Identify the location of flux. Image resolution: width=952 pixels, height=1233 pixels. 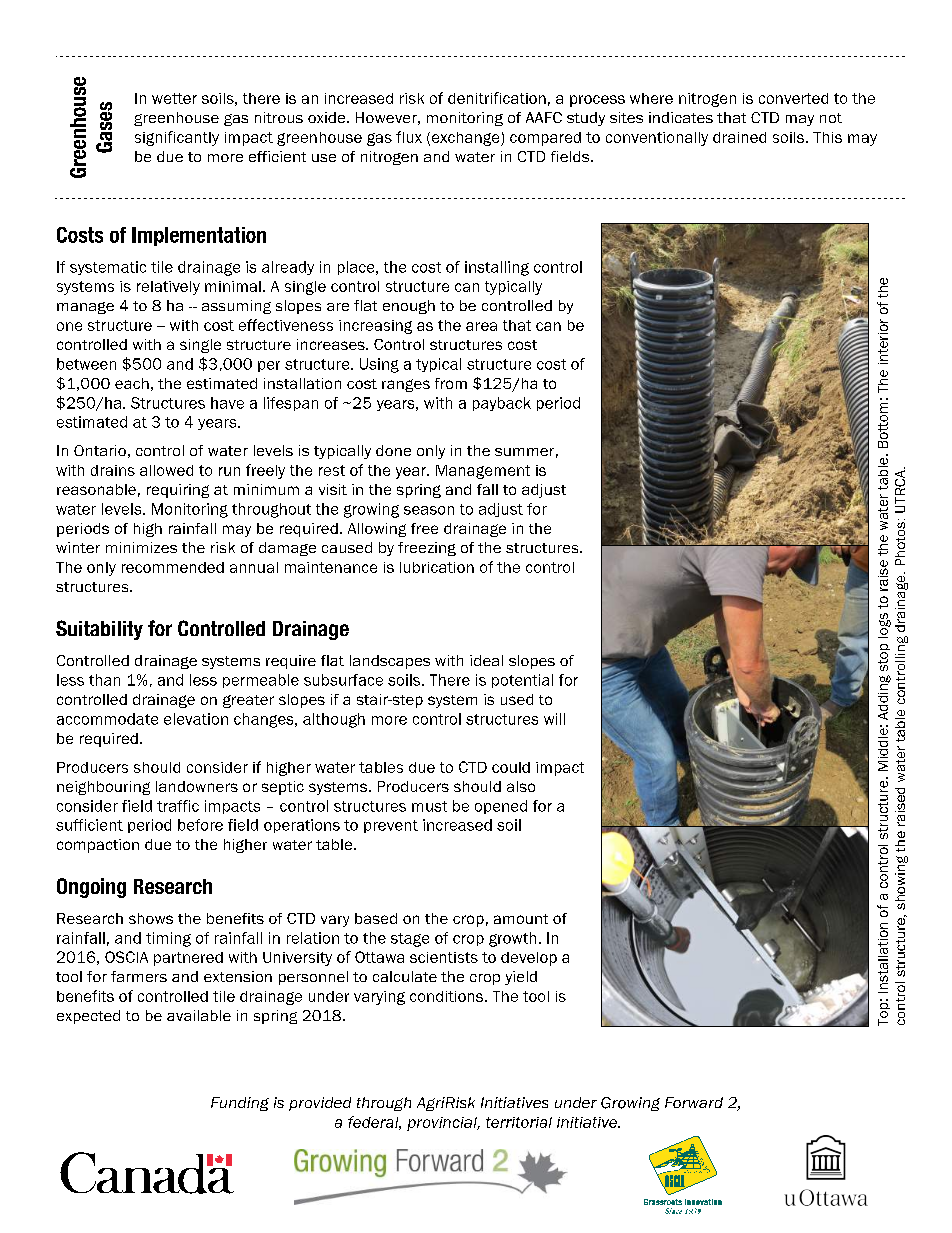
(409, 137).
